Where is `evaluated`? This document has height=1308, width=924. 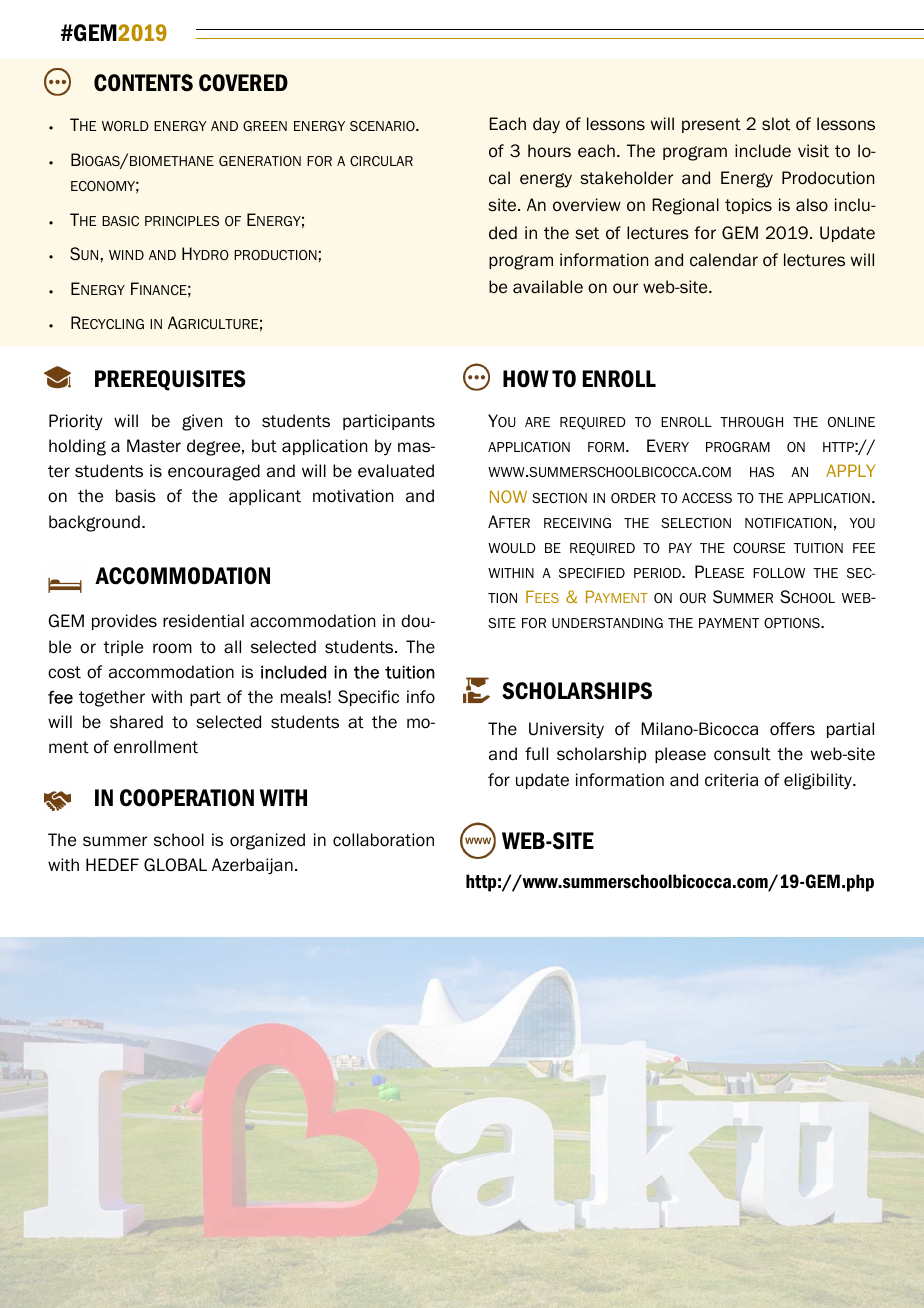
evaluated is located at coordinates (396, 471).
